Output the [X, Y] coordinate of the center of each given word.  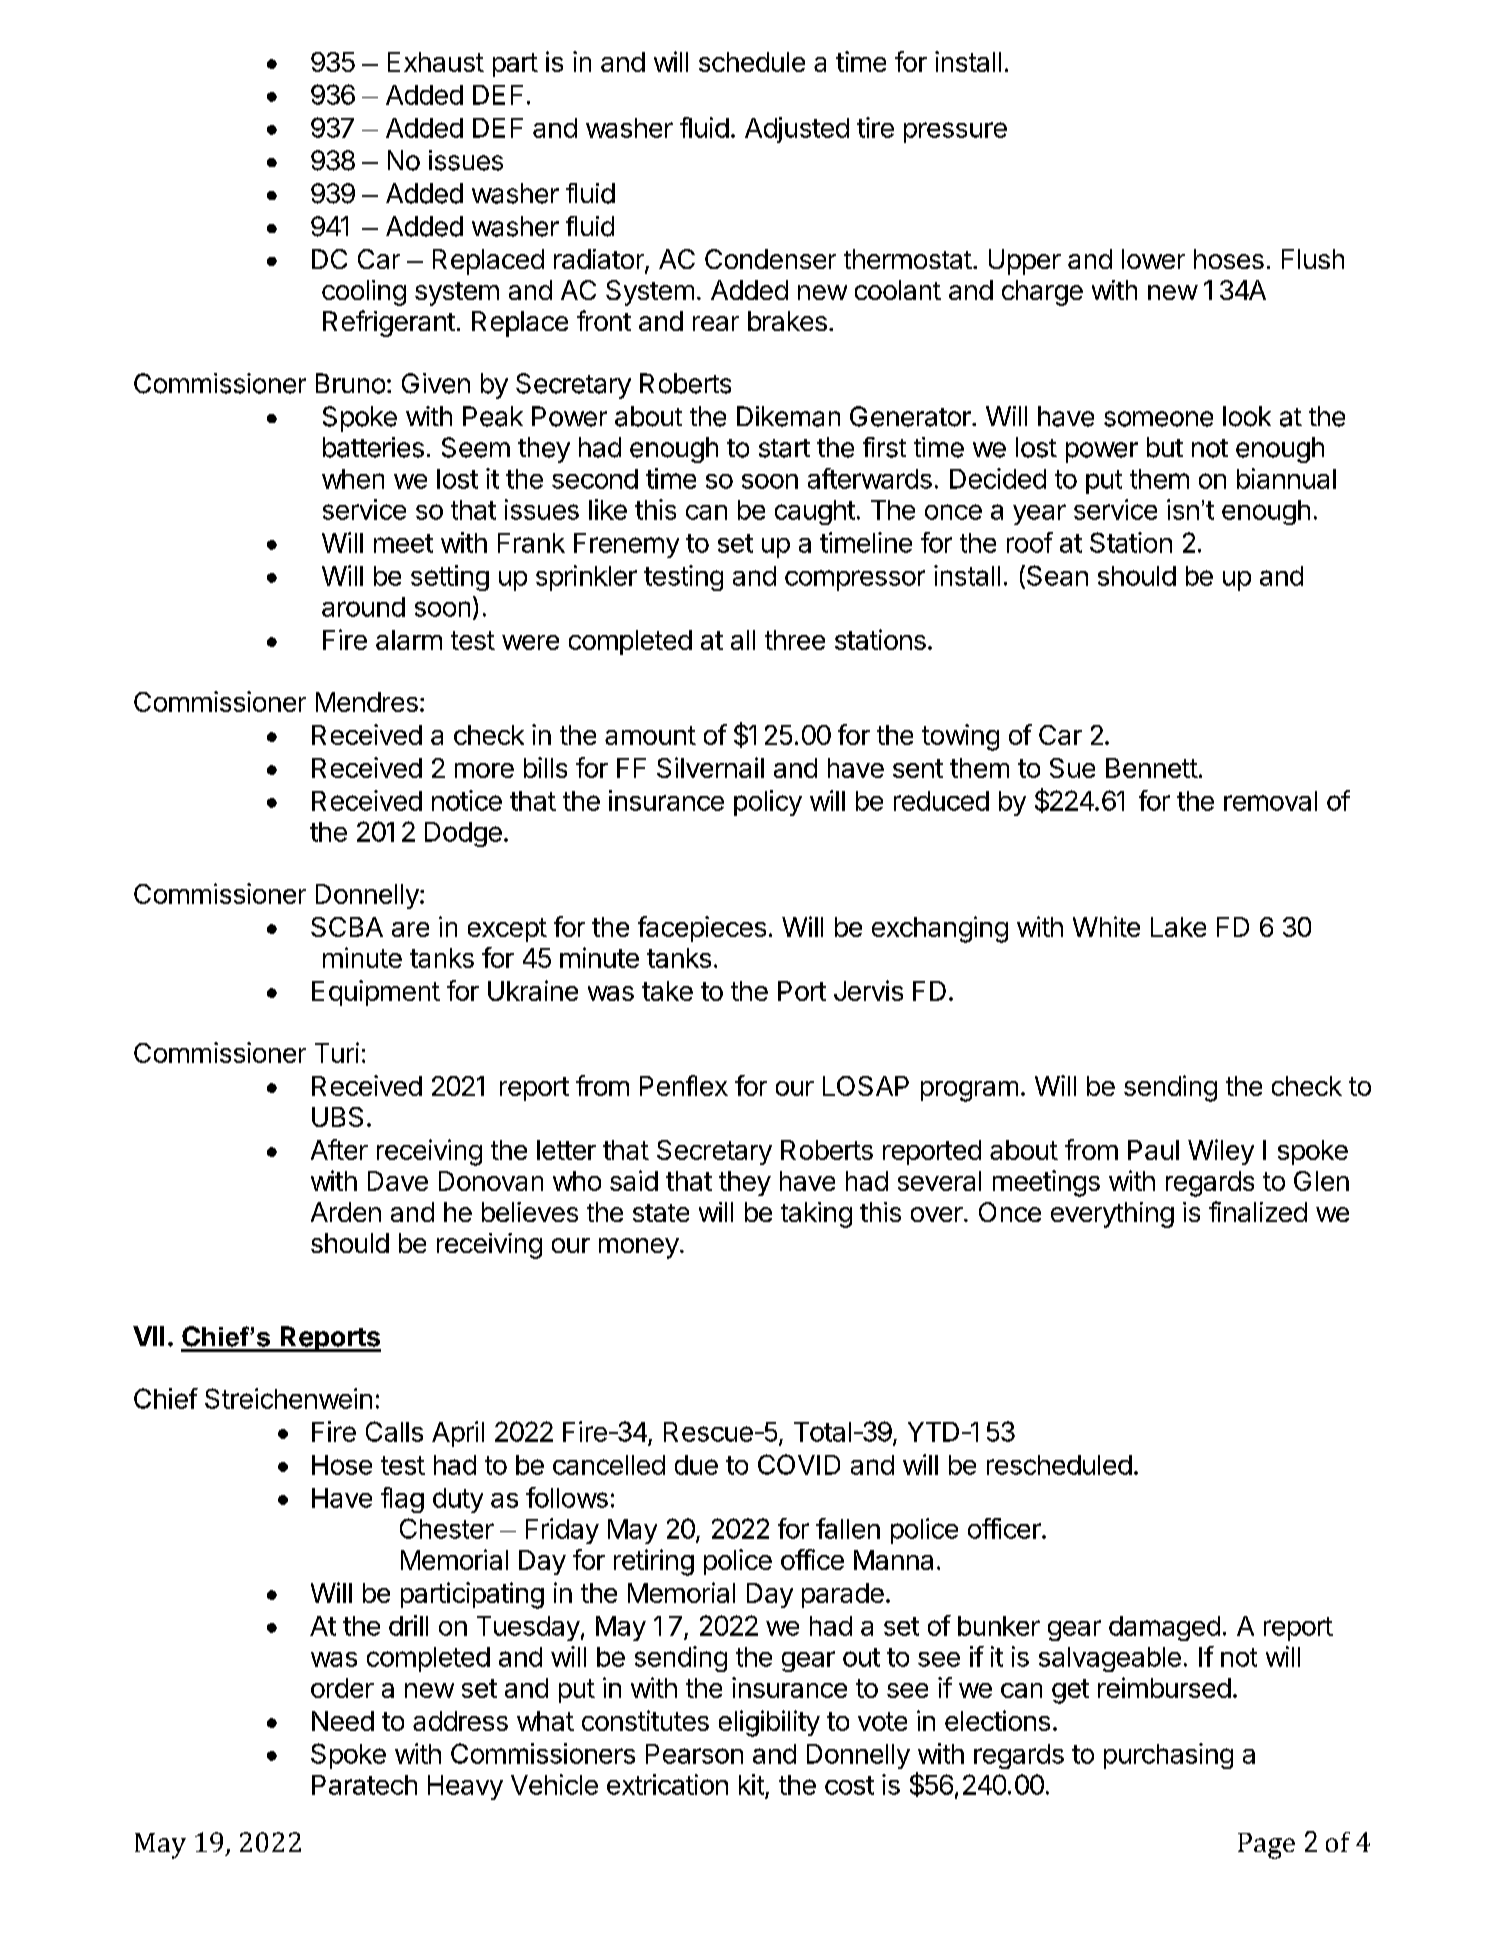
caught [815, 512]
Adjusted [797, 130]
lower [1153, 259]
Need [343, 1721]
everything [1112, 1215]
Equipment [376, 993]
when [353, 479]
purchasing [1168, 1756]
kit [751, 1784]
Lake [1178, 927]
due [696, 1465]
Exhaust [436, 62]
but [1165, 447]
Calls [394, 1431]
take [667, 991]
